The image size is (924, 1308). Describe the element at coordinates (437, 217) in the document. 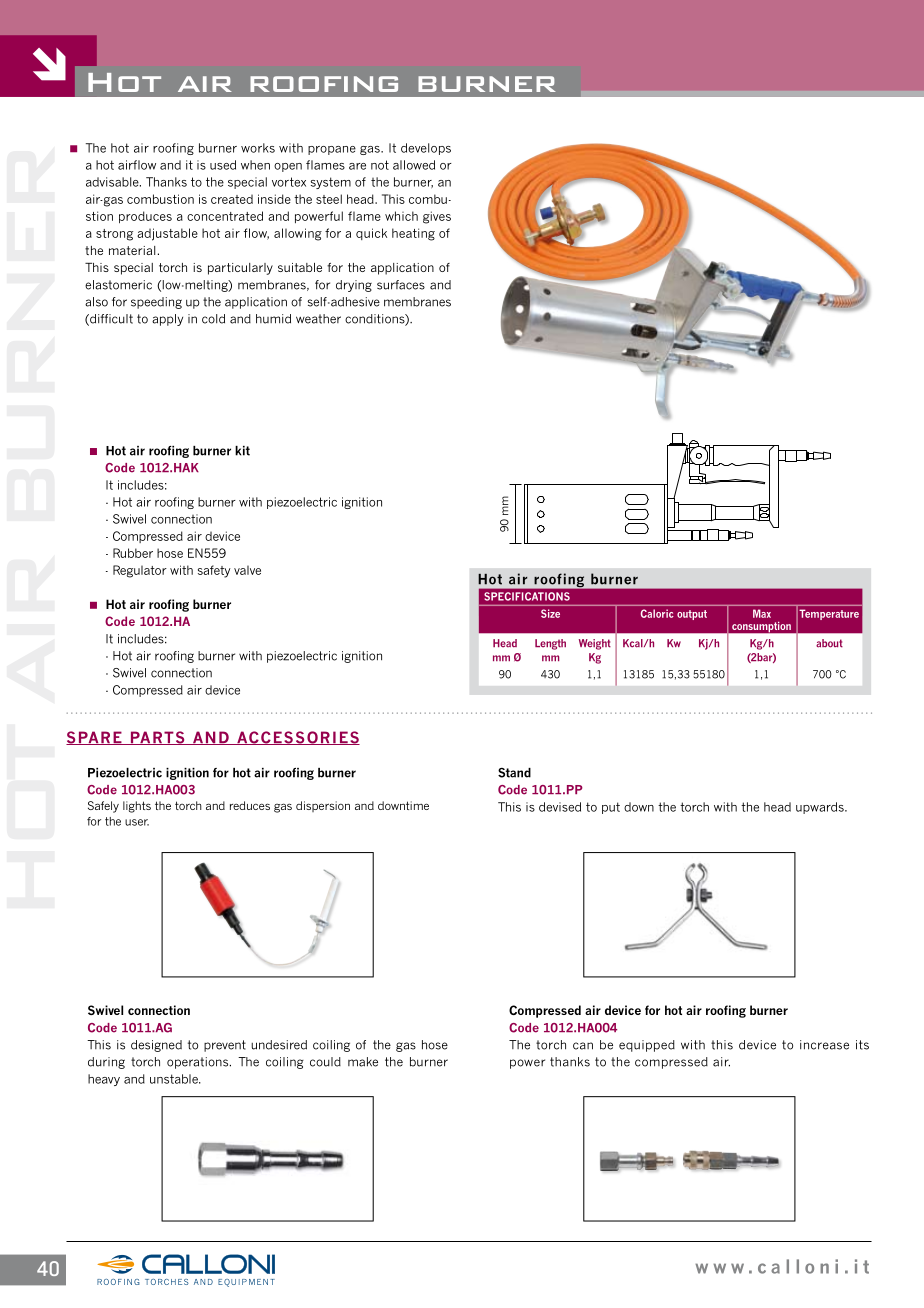

I see `gives` at that location.
